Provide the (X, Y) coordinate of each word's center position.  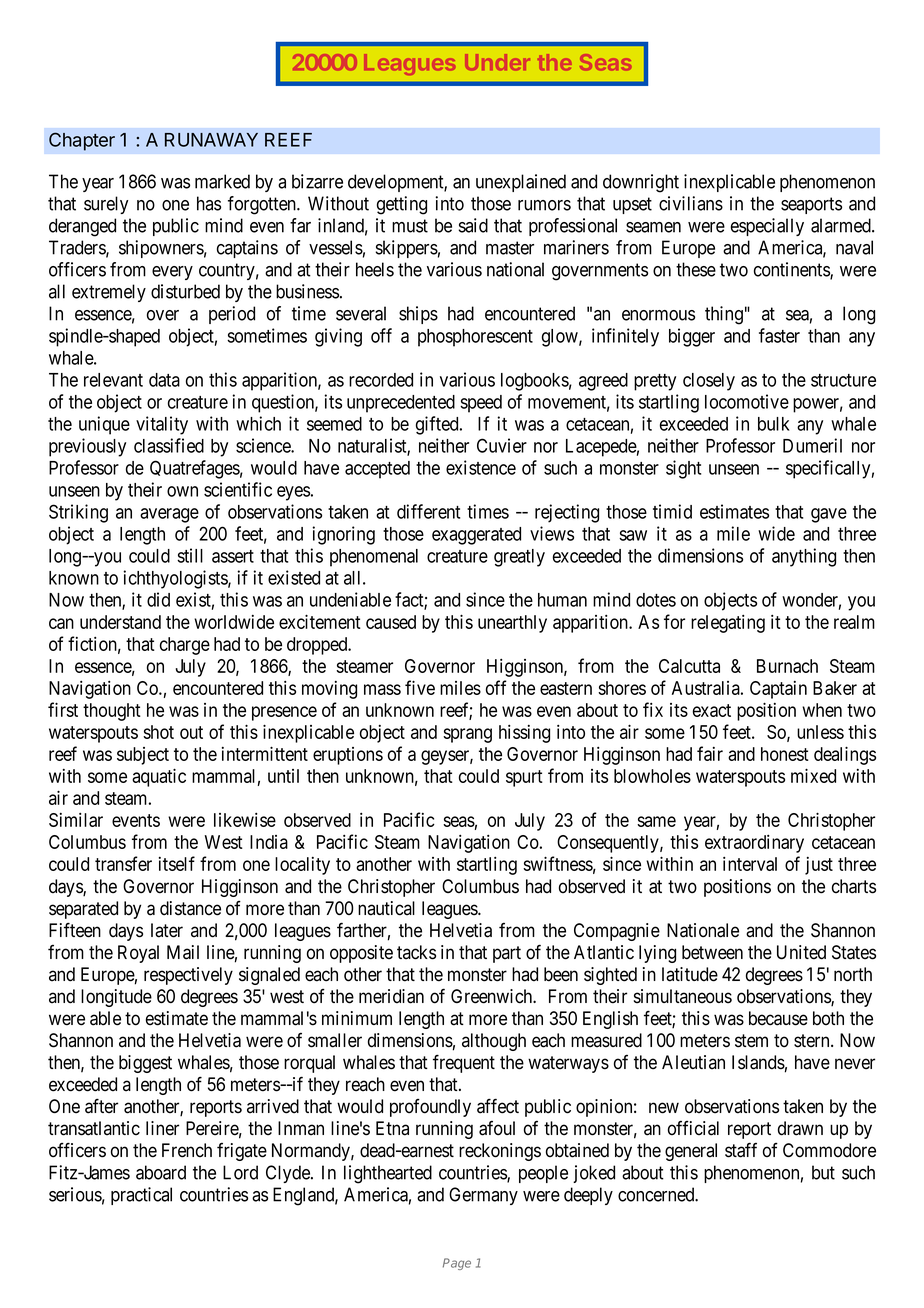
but (823, 1172)
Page (457, 1264)
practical (141, 1196)
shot (158, 732)
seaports (811, 205)
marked (222, 181)
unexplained (521, 183)
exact (712, 710)
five (420, 687)
